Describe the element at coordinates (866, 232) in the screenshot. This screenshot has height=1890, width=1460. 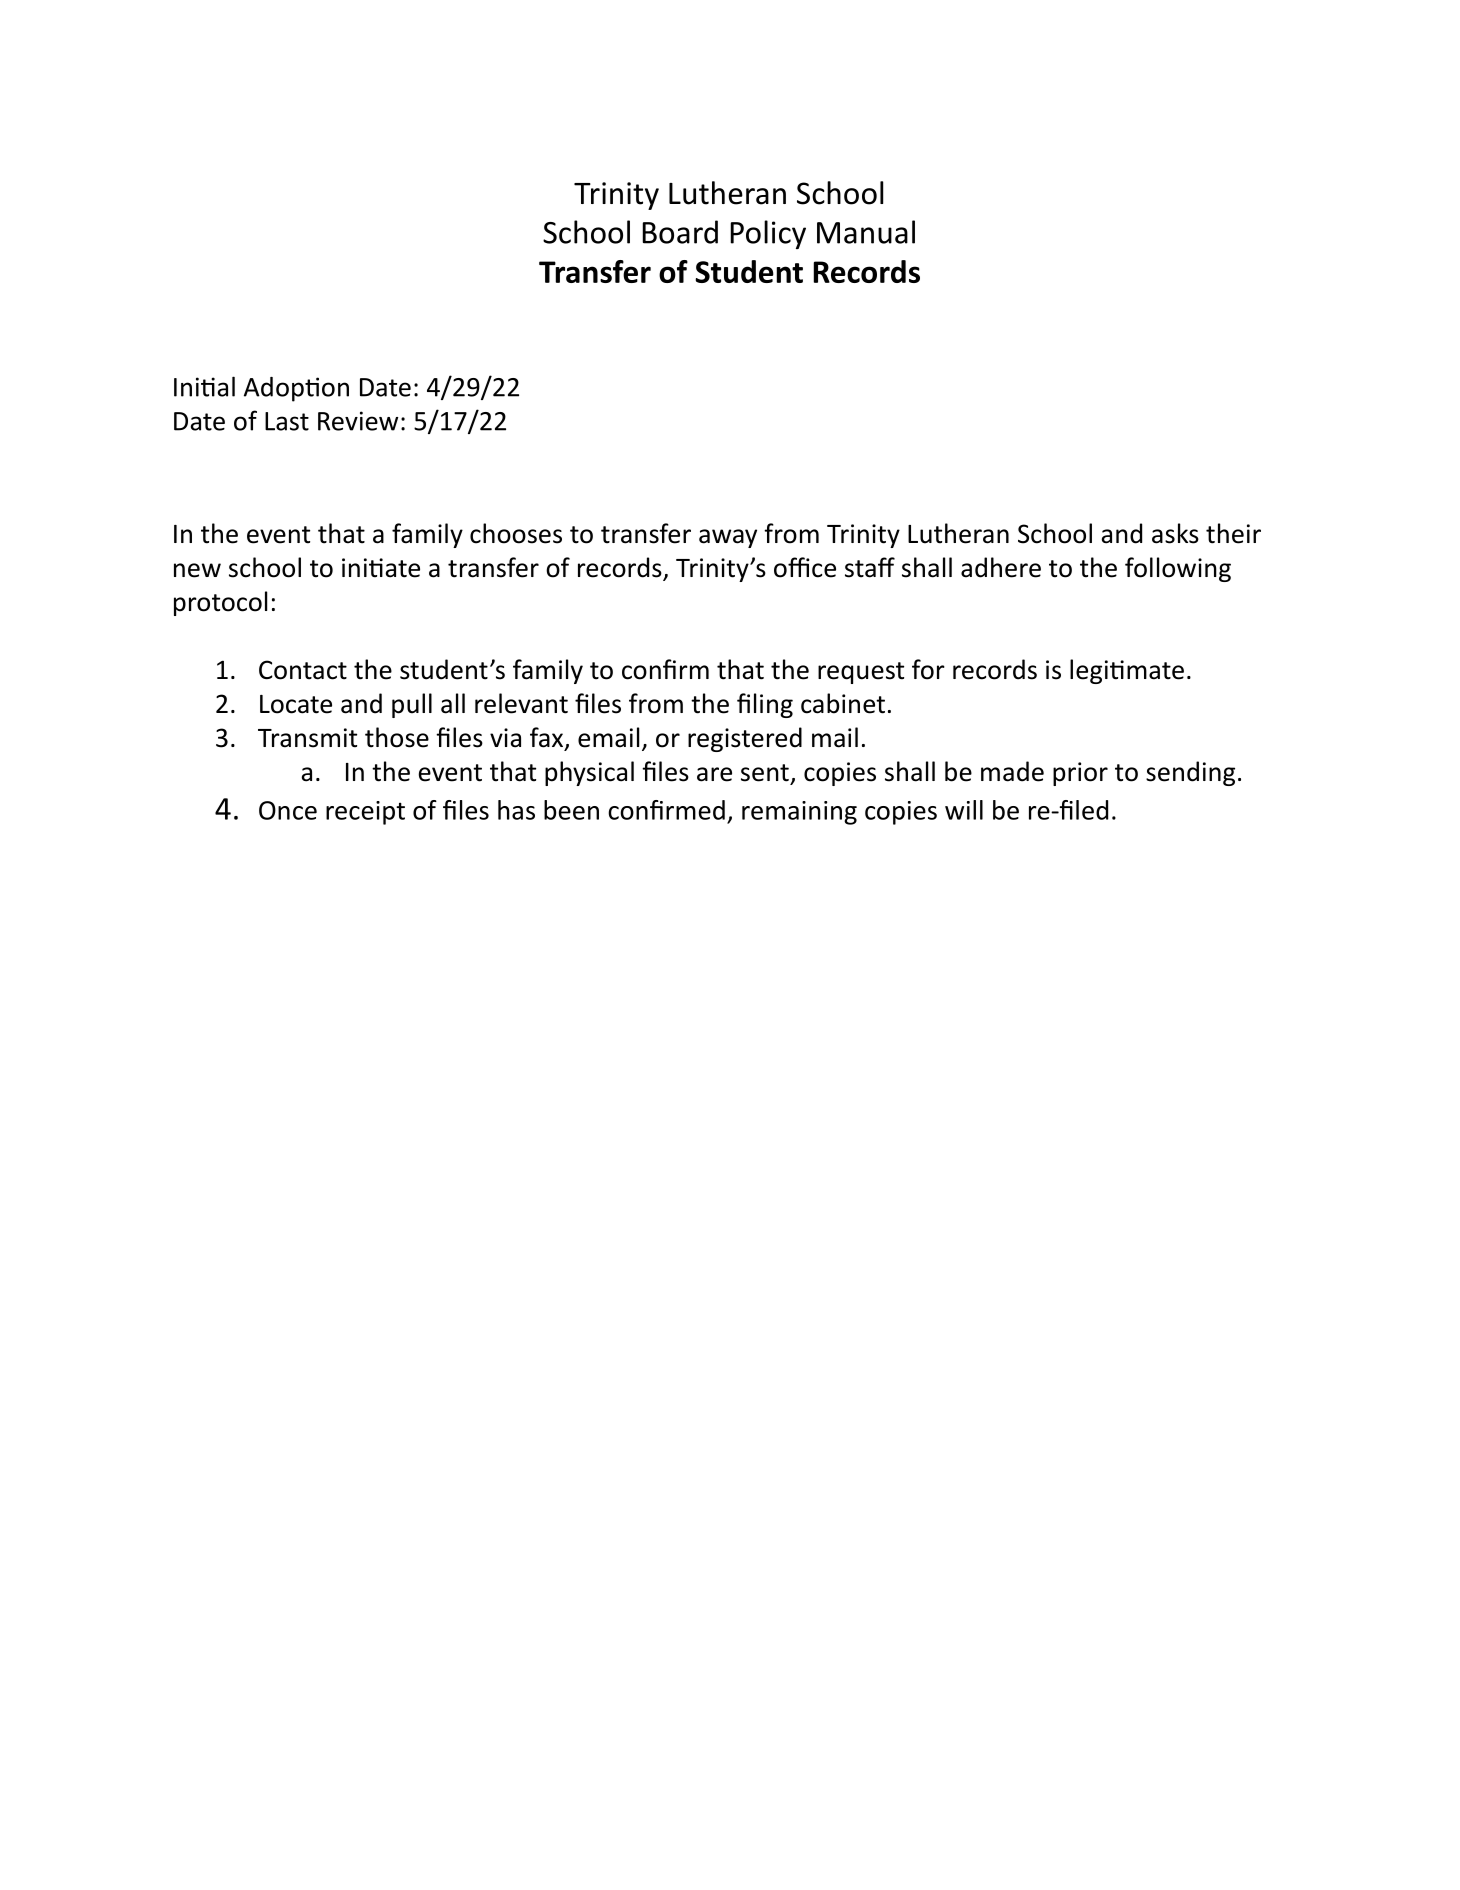
I see `Manual` at that location.
